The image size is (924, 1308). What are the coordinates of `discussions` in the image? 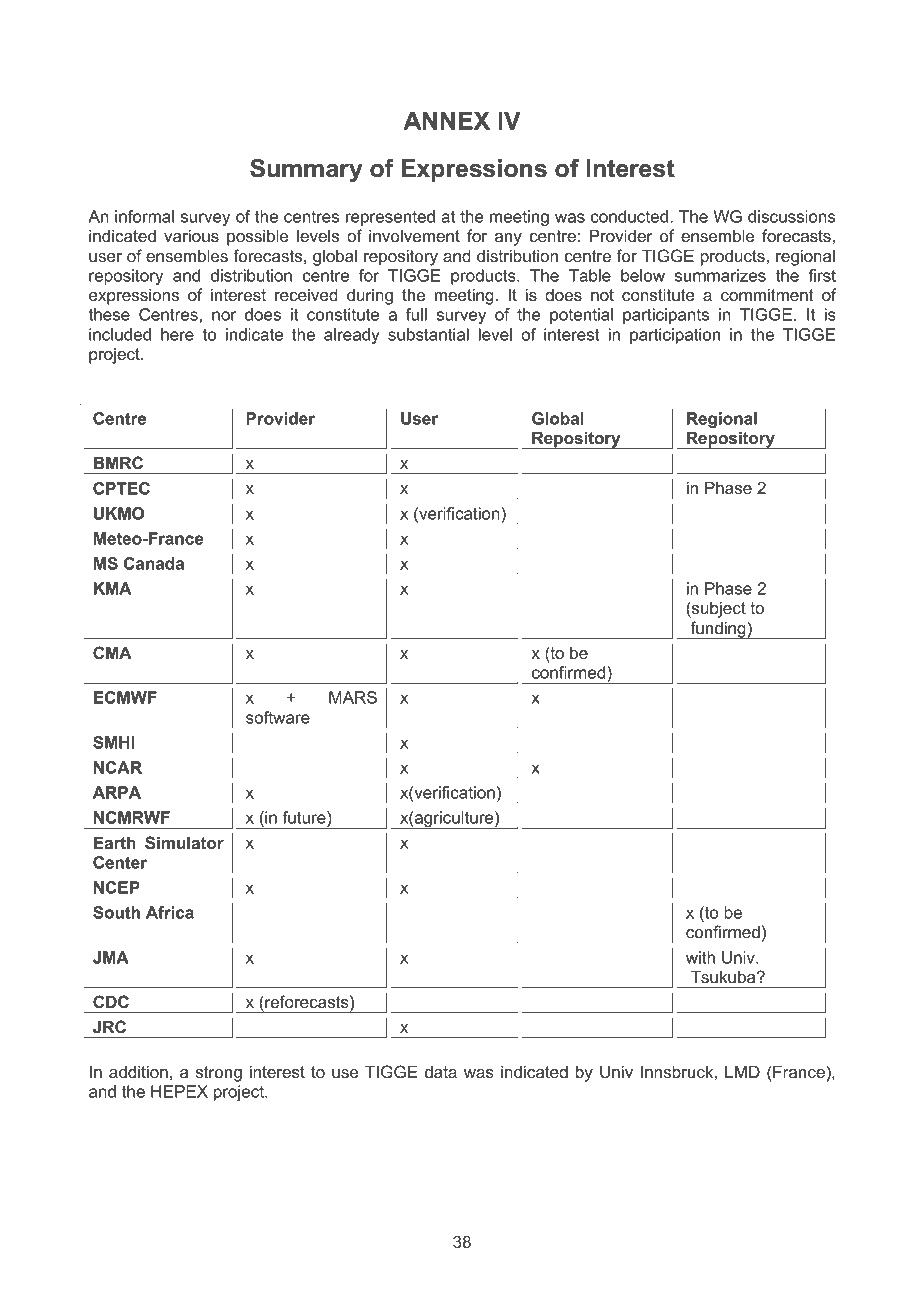 It's located at (791, 216).
